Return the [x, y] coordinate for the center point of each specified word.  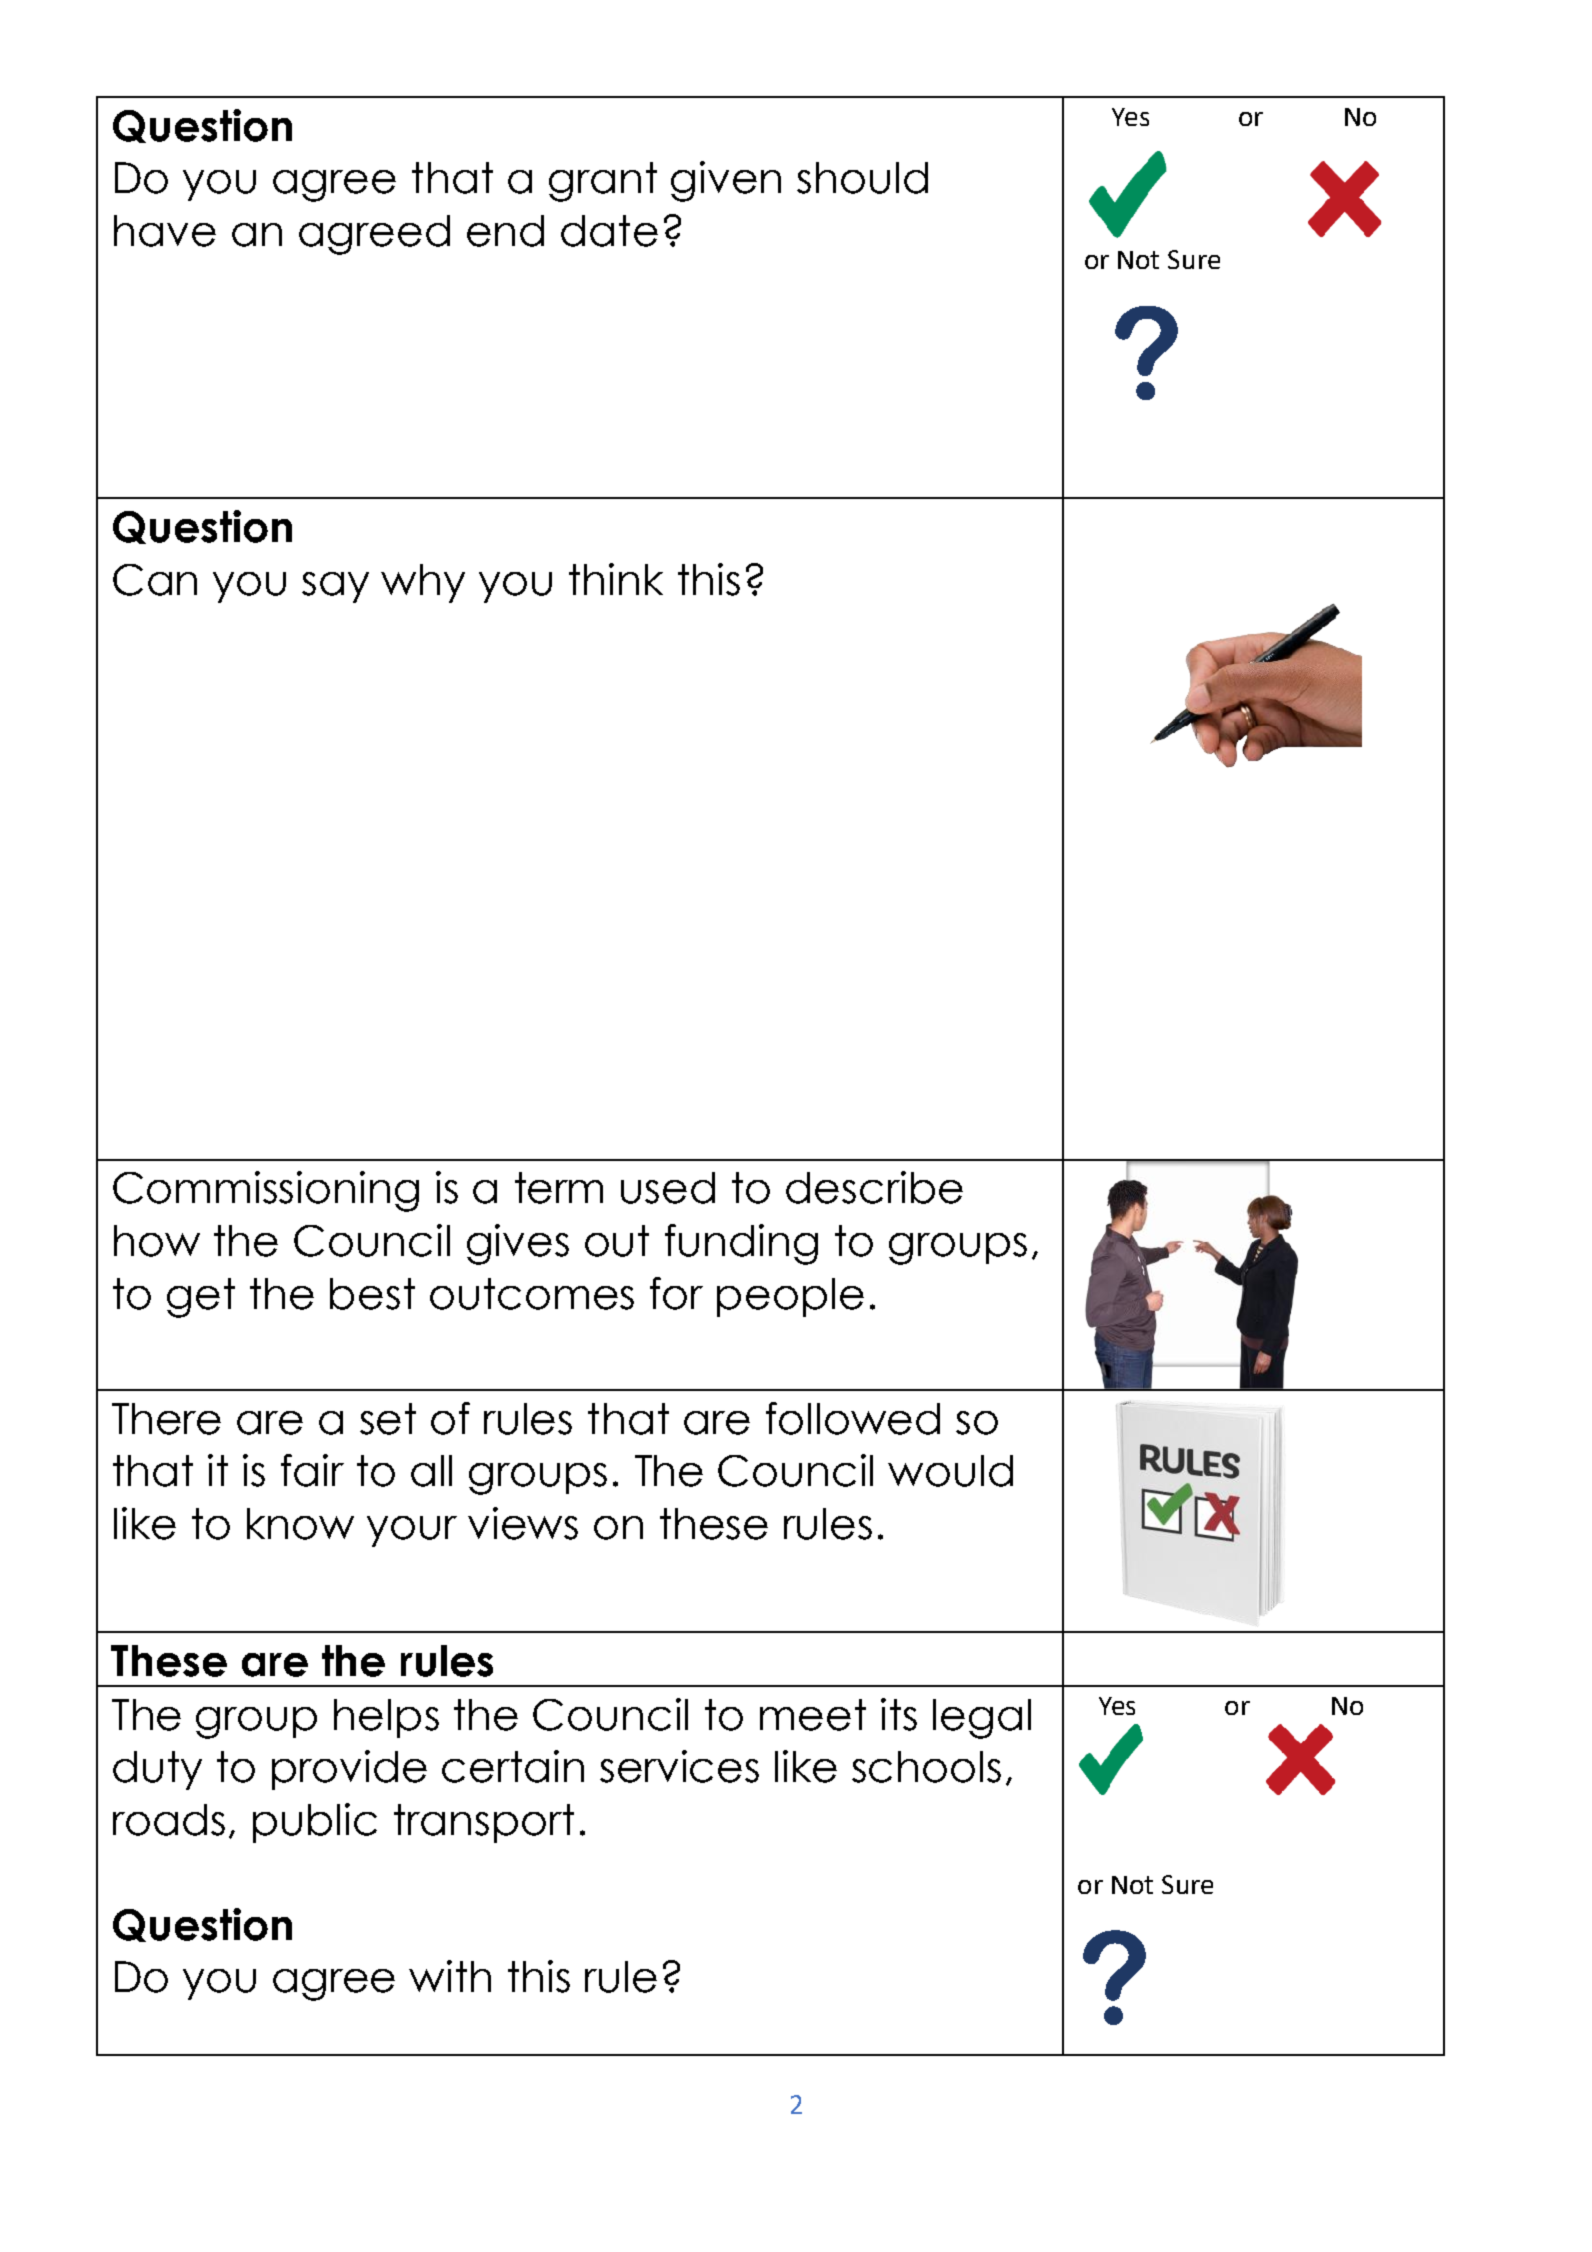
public [315, 1823]
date [609, 231]
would [950, 1471]
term [559, 1188]
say [335, 587]
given [726, 181]
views [523, 1523]
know [300, 1524]
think [616, 579]
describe [874, 1187]
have [165, 231]
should [862, 178]
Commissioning [266, 1191]
